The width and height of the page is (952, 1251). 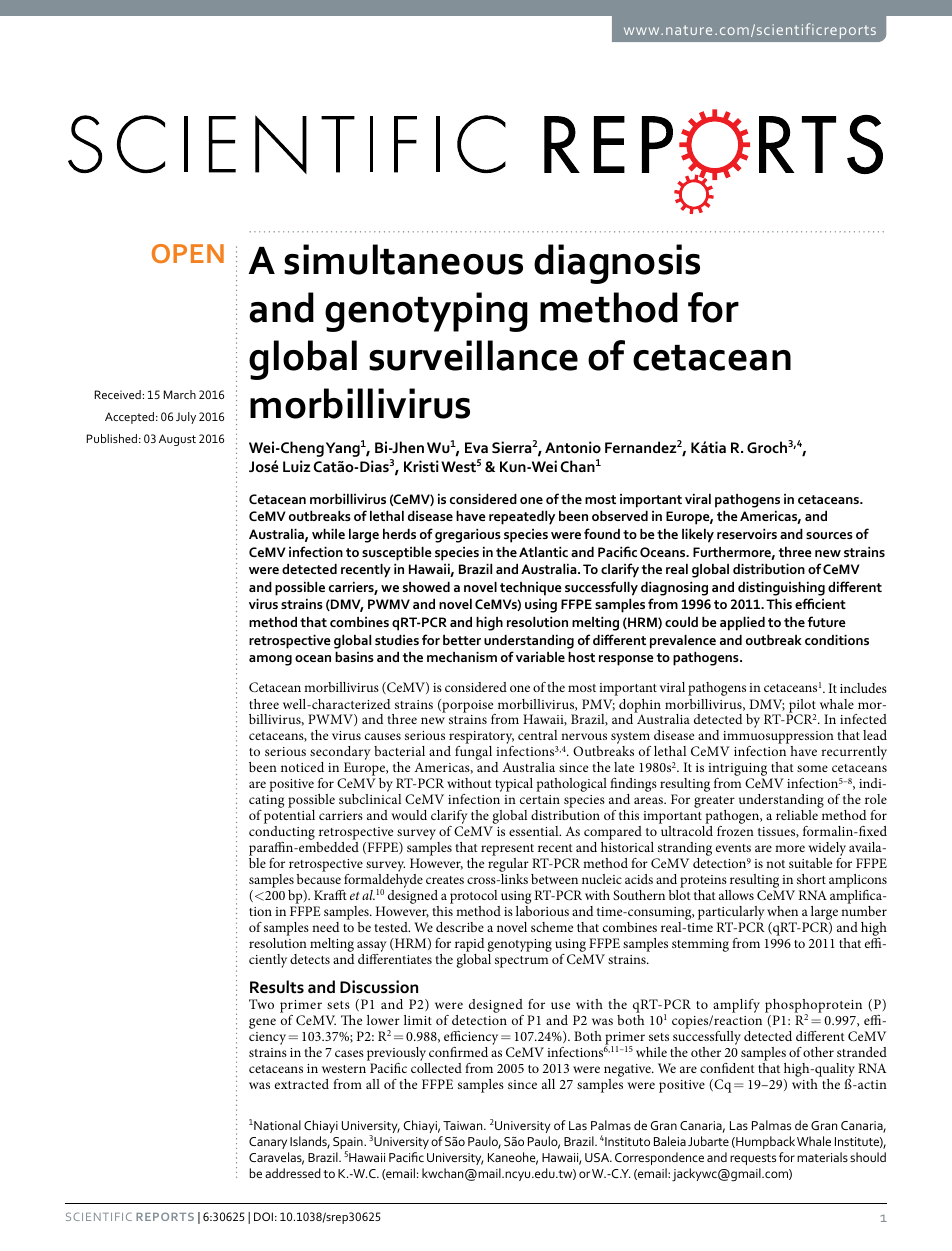 I want to click on Taiwan, so click(x=464, y=1125).
